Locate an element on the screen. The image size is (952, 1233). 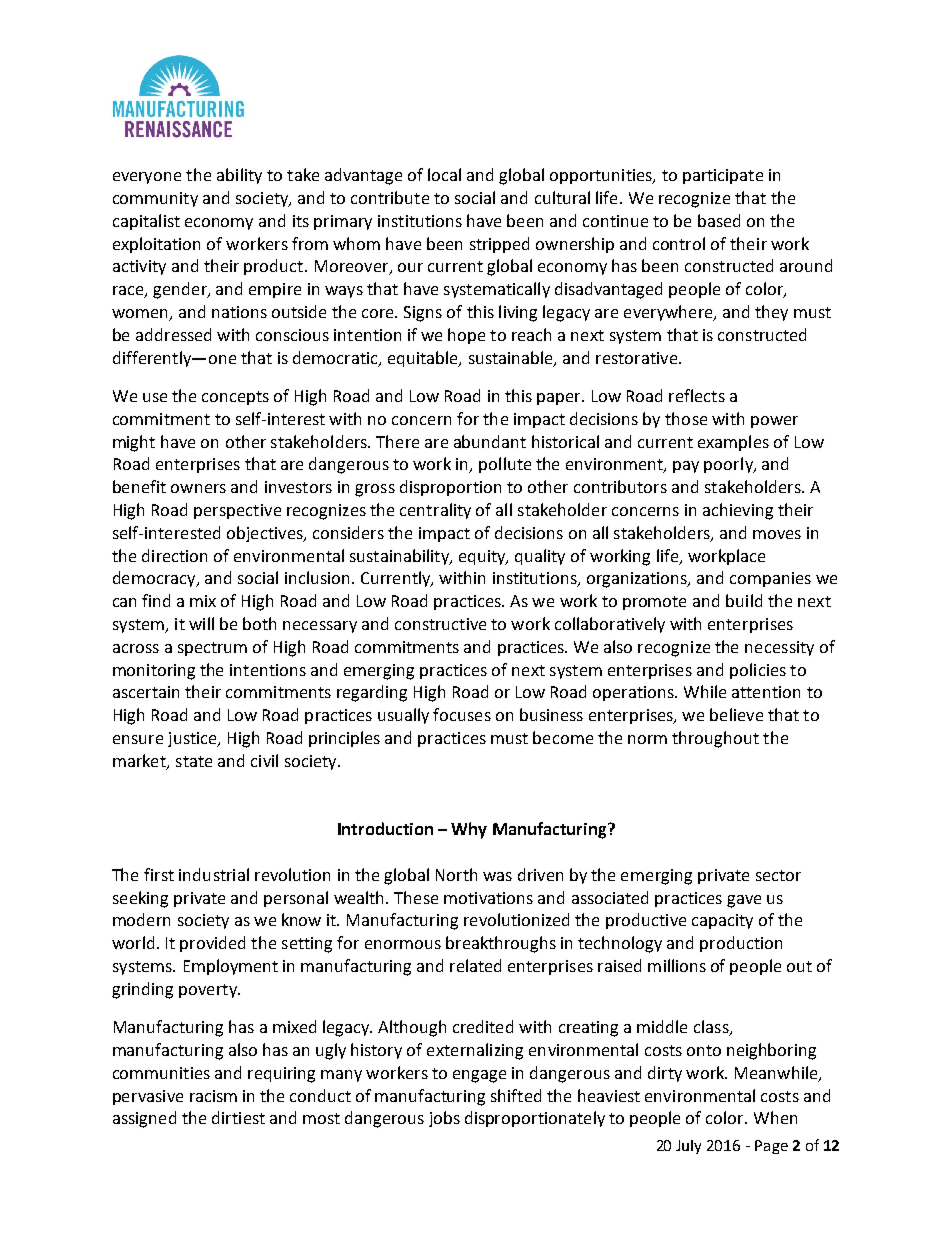
Why is located at coordinates (469, 830).
